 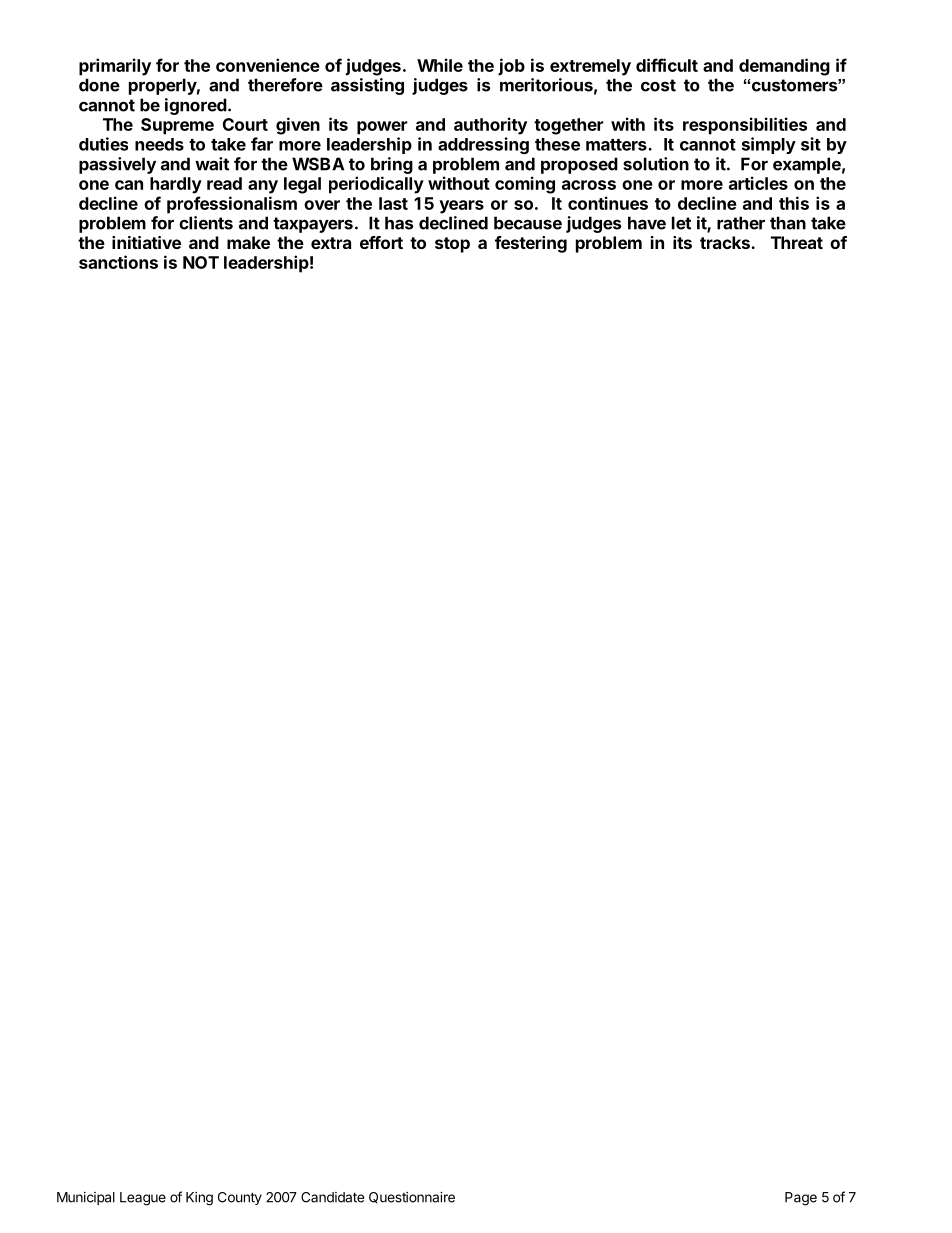 I want to click on tracks, so click(x=726, y=242).
